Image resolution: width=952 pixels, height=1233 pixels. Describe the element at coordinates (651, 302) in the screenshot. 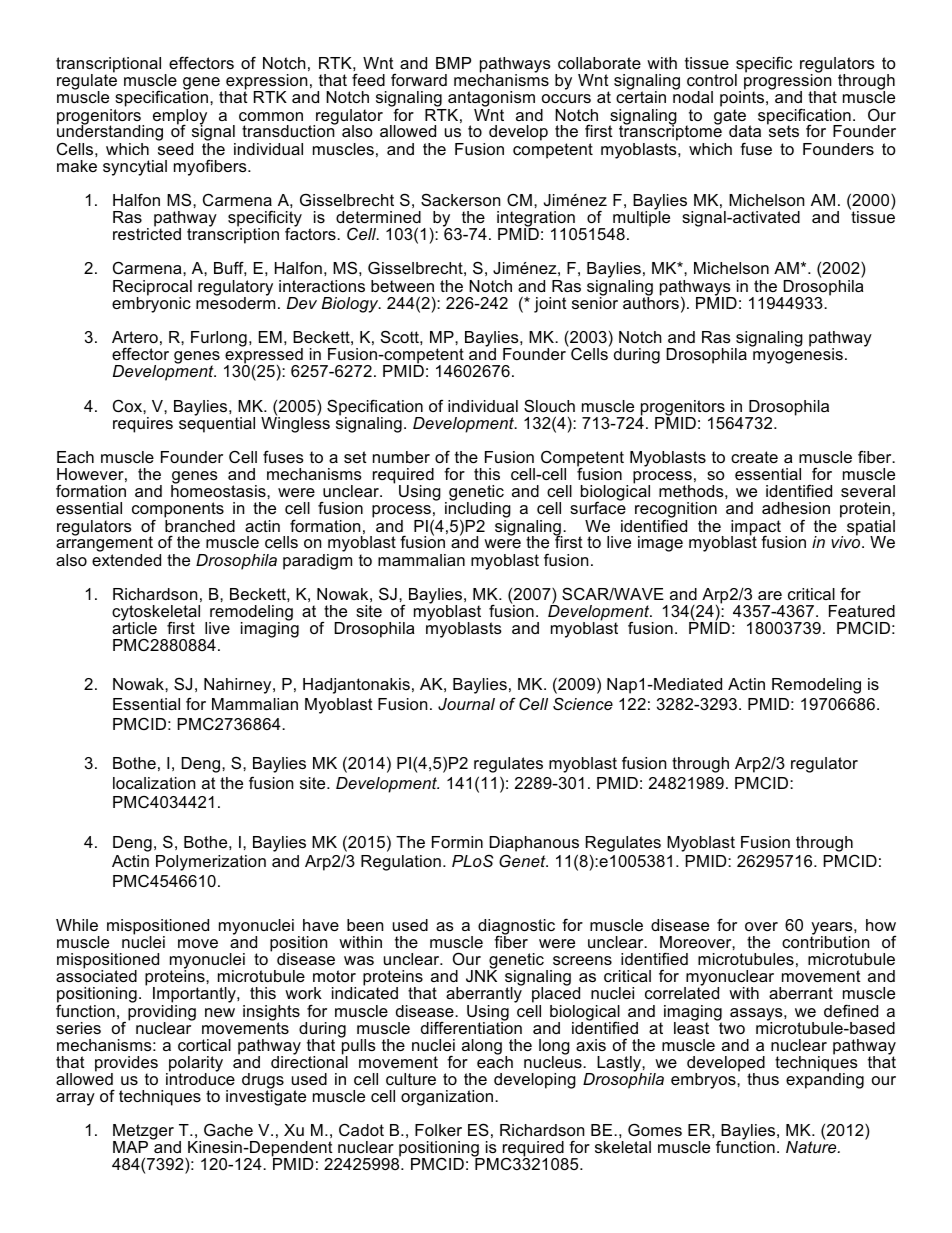

I see `authors` at that location.
